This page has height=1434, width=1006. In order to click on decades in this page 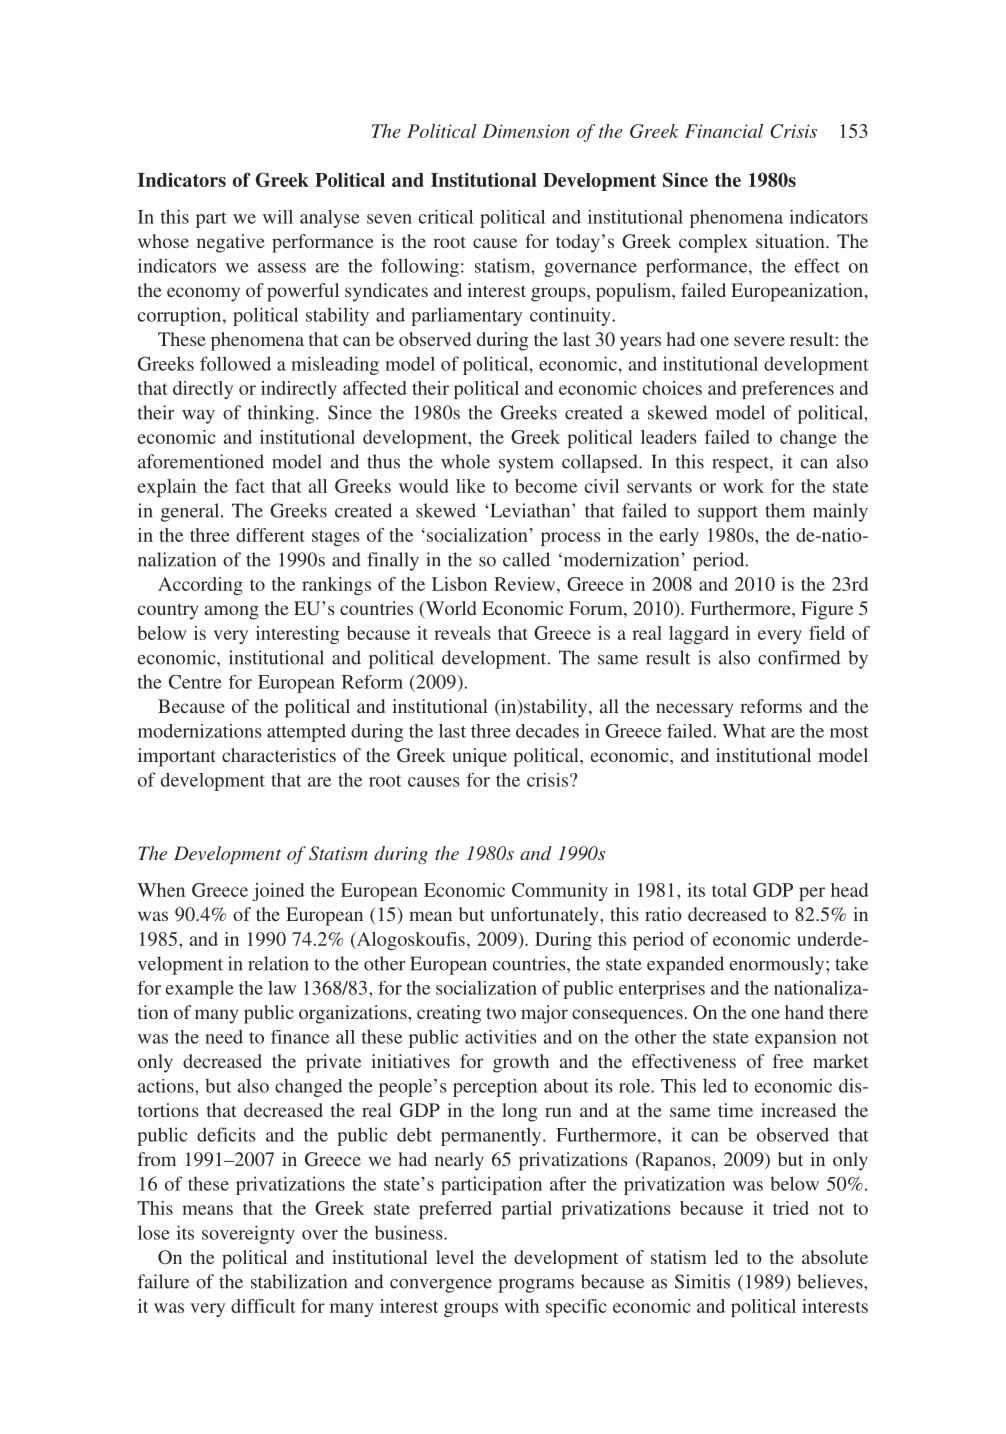, I will do `click(547, 731)`.
